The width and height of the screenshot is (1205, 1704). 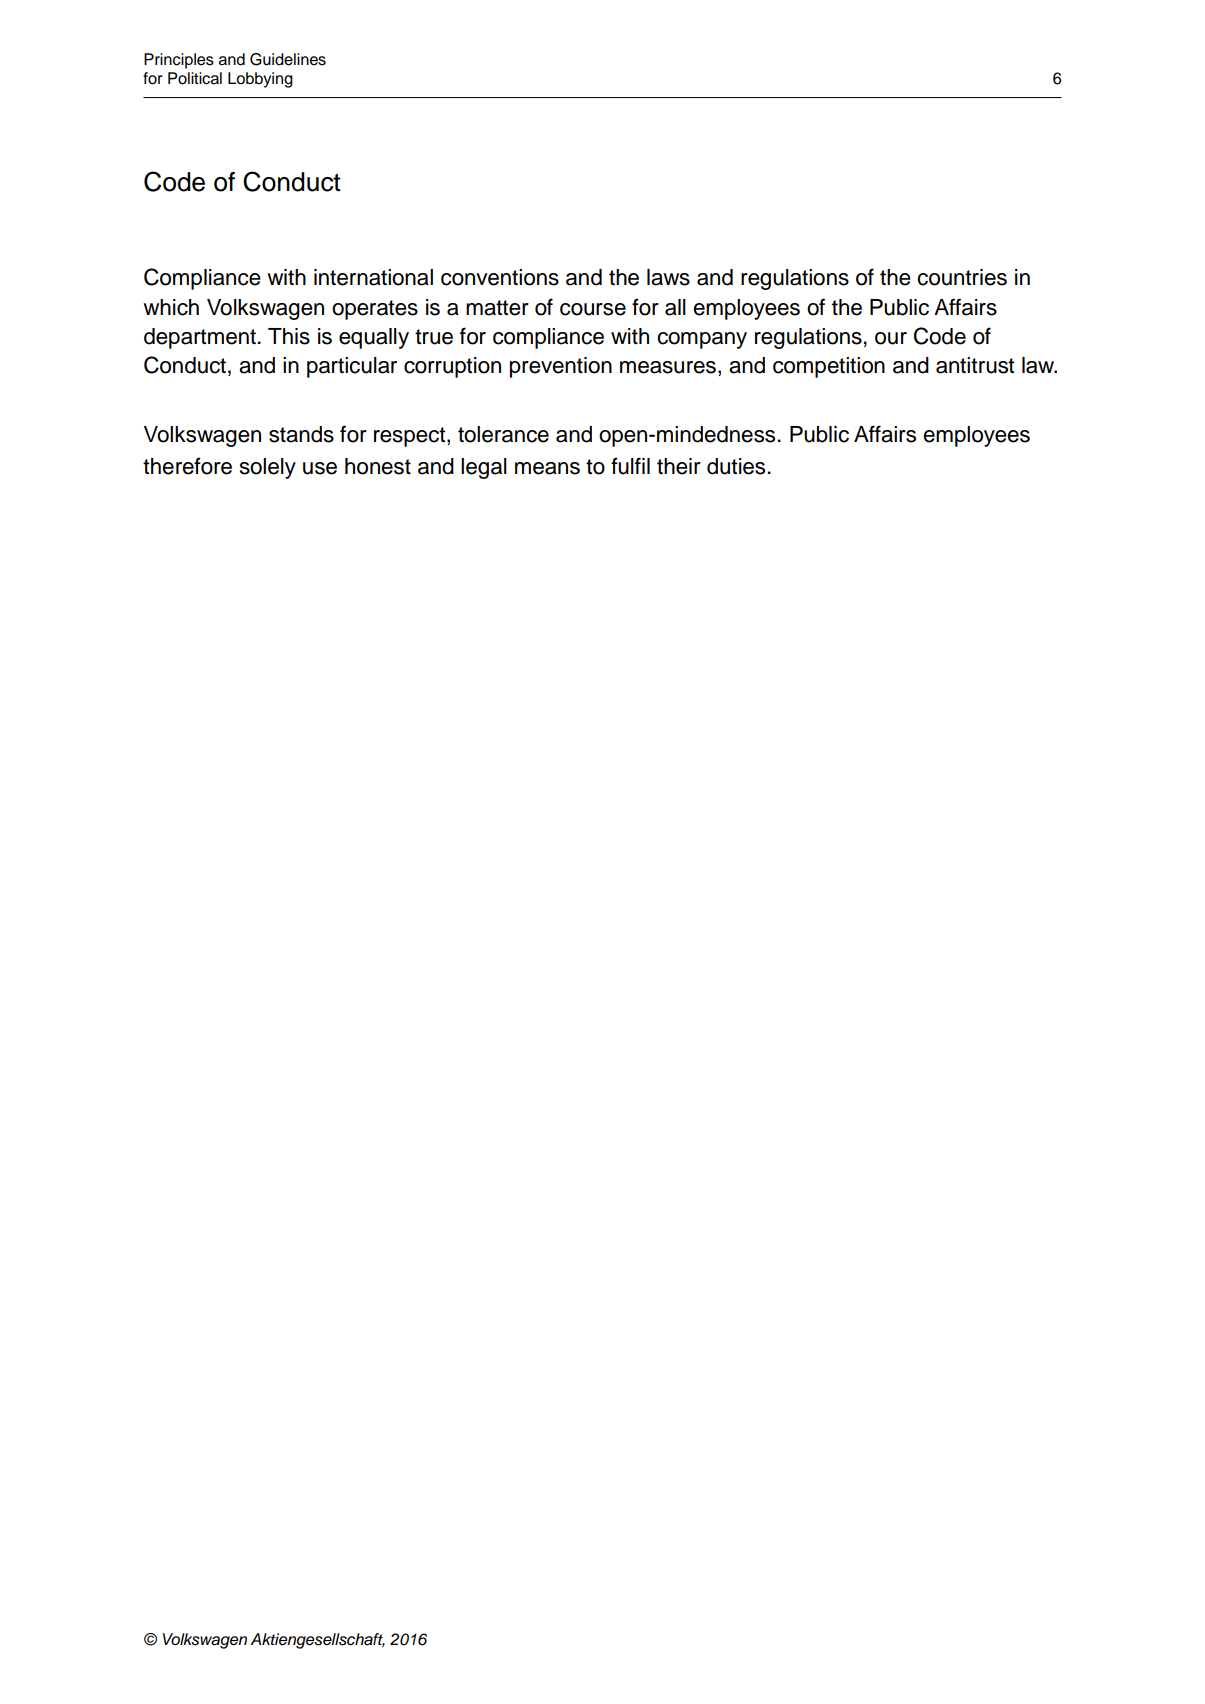 What do you see at coordinates (829, 367) in the screenshot?
I see `competition` at bounding box center [829, 367].
